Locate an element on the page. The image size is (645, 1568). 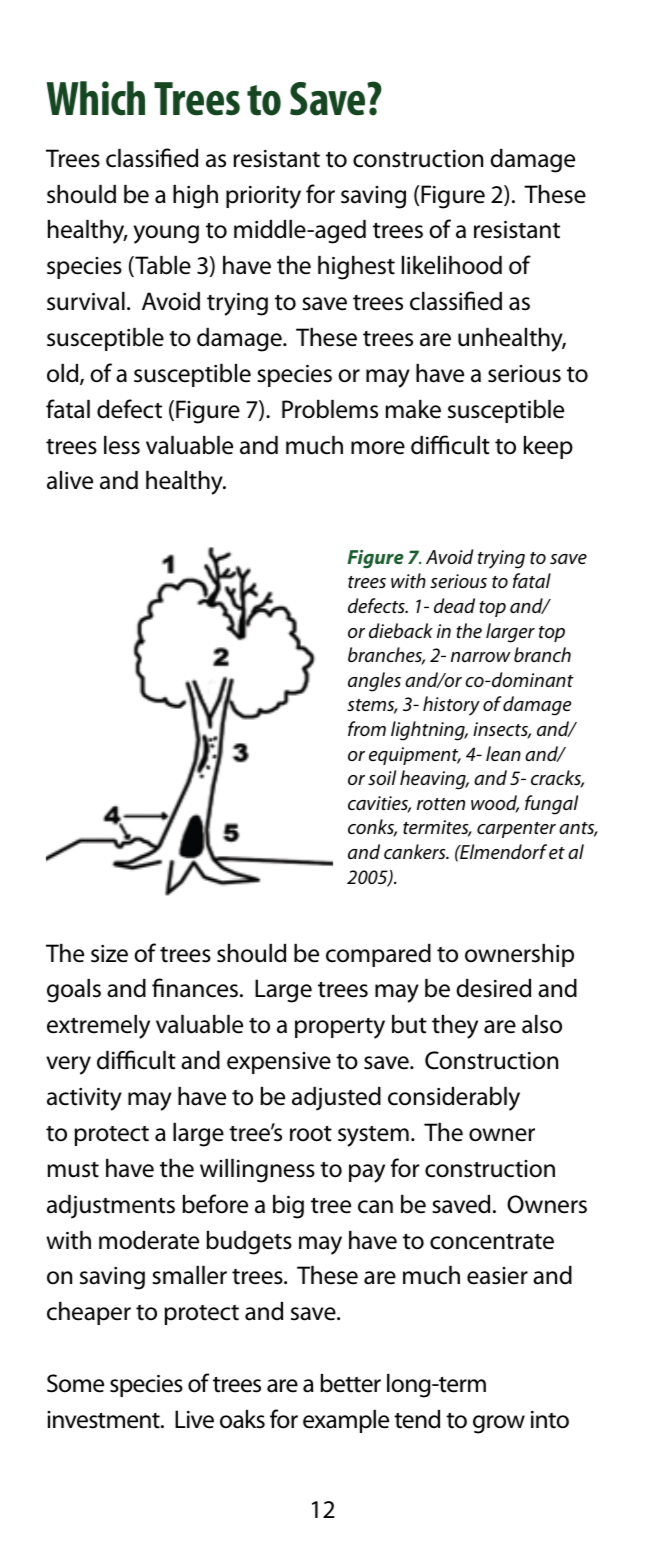
more is located at coordinates (378, 448).
